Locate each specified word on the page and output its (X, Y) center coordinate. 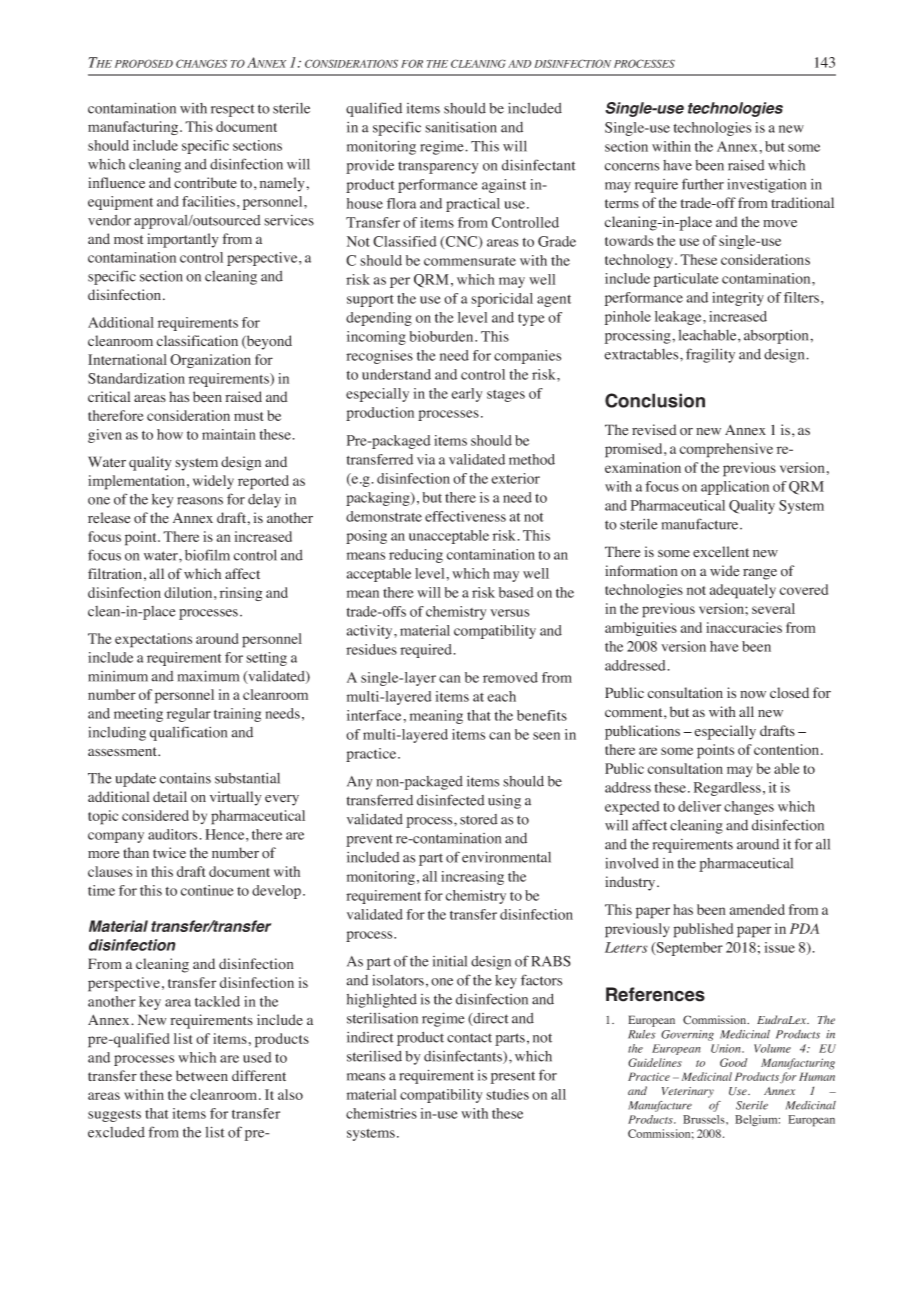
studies (507, 1094)
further (703, 184)
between (202, 1075)
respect (233, 110)
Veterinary (688, 1092)
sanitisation (461, 127)
